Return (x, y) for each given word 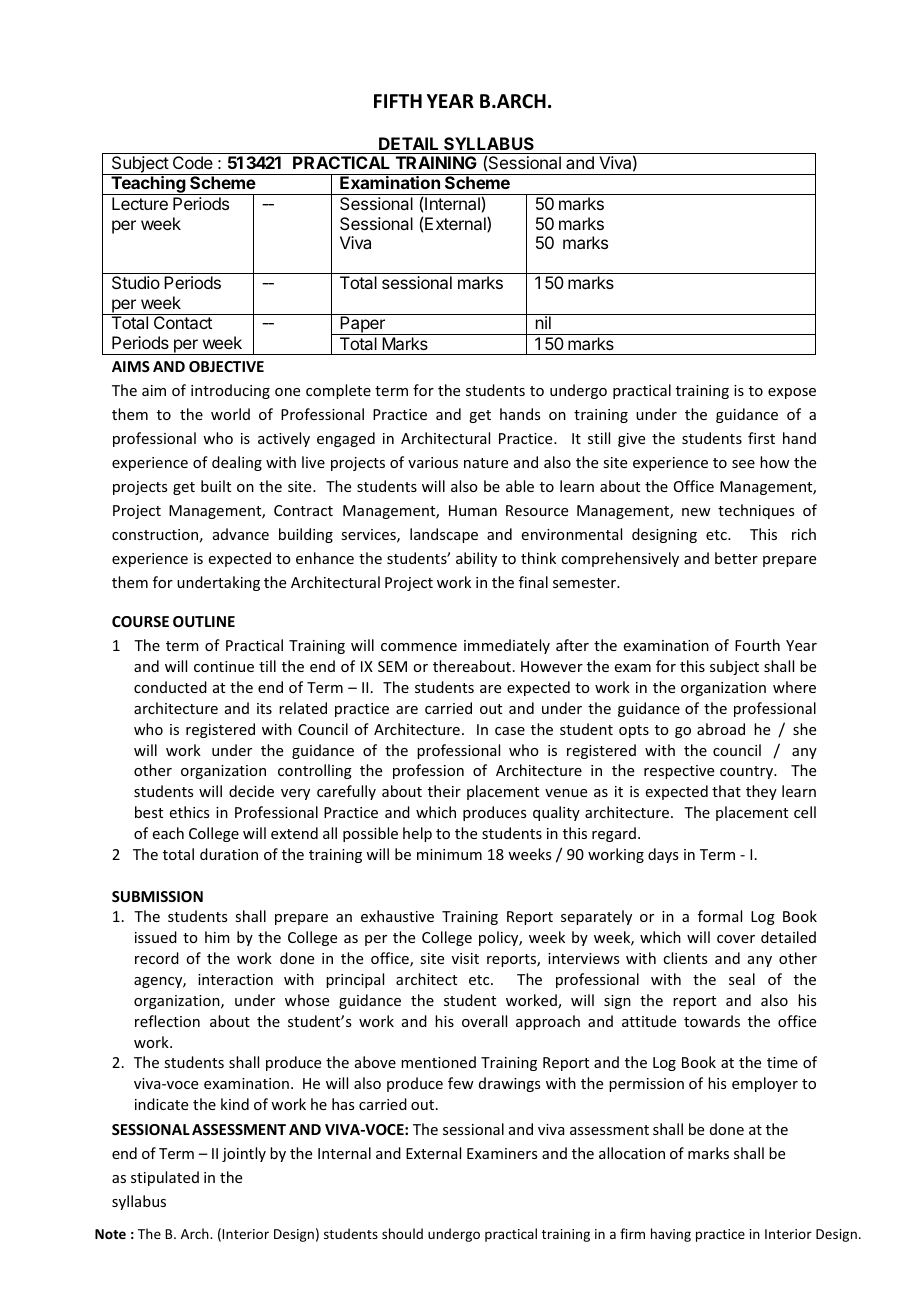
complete (338, 391)
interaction (235, 979)
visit (465, 958)
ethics (189, 812)
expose (792, 393)
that (726, 791)
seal (742, 979)
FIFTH (398, 101)
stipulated (165, 1178)
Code (193, 162)
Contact (183, 322)
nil (543, 322)
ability (476, 559)
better (736, 558)
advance (241, 534)
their (444, 791)
